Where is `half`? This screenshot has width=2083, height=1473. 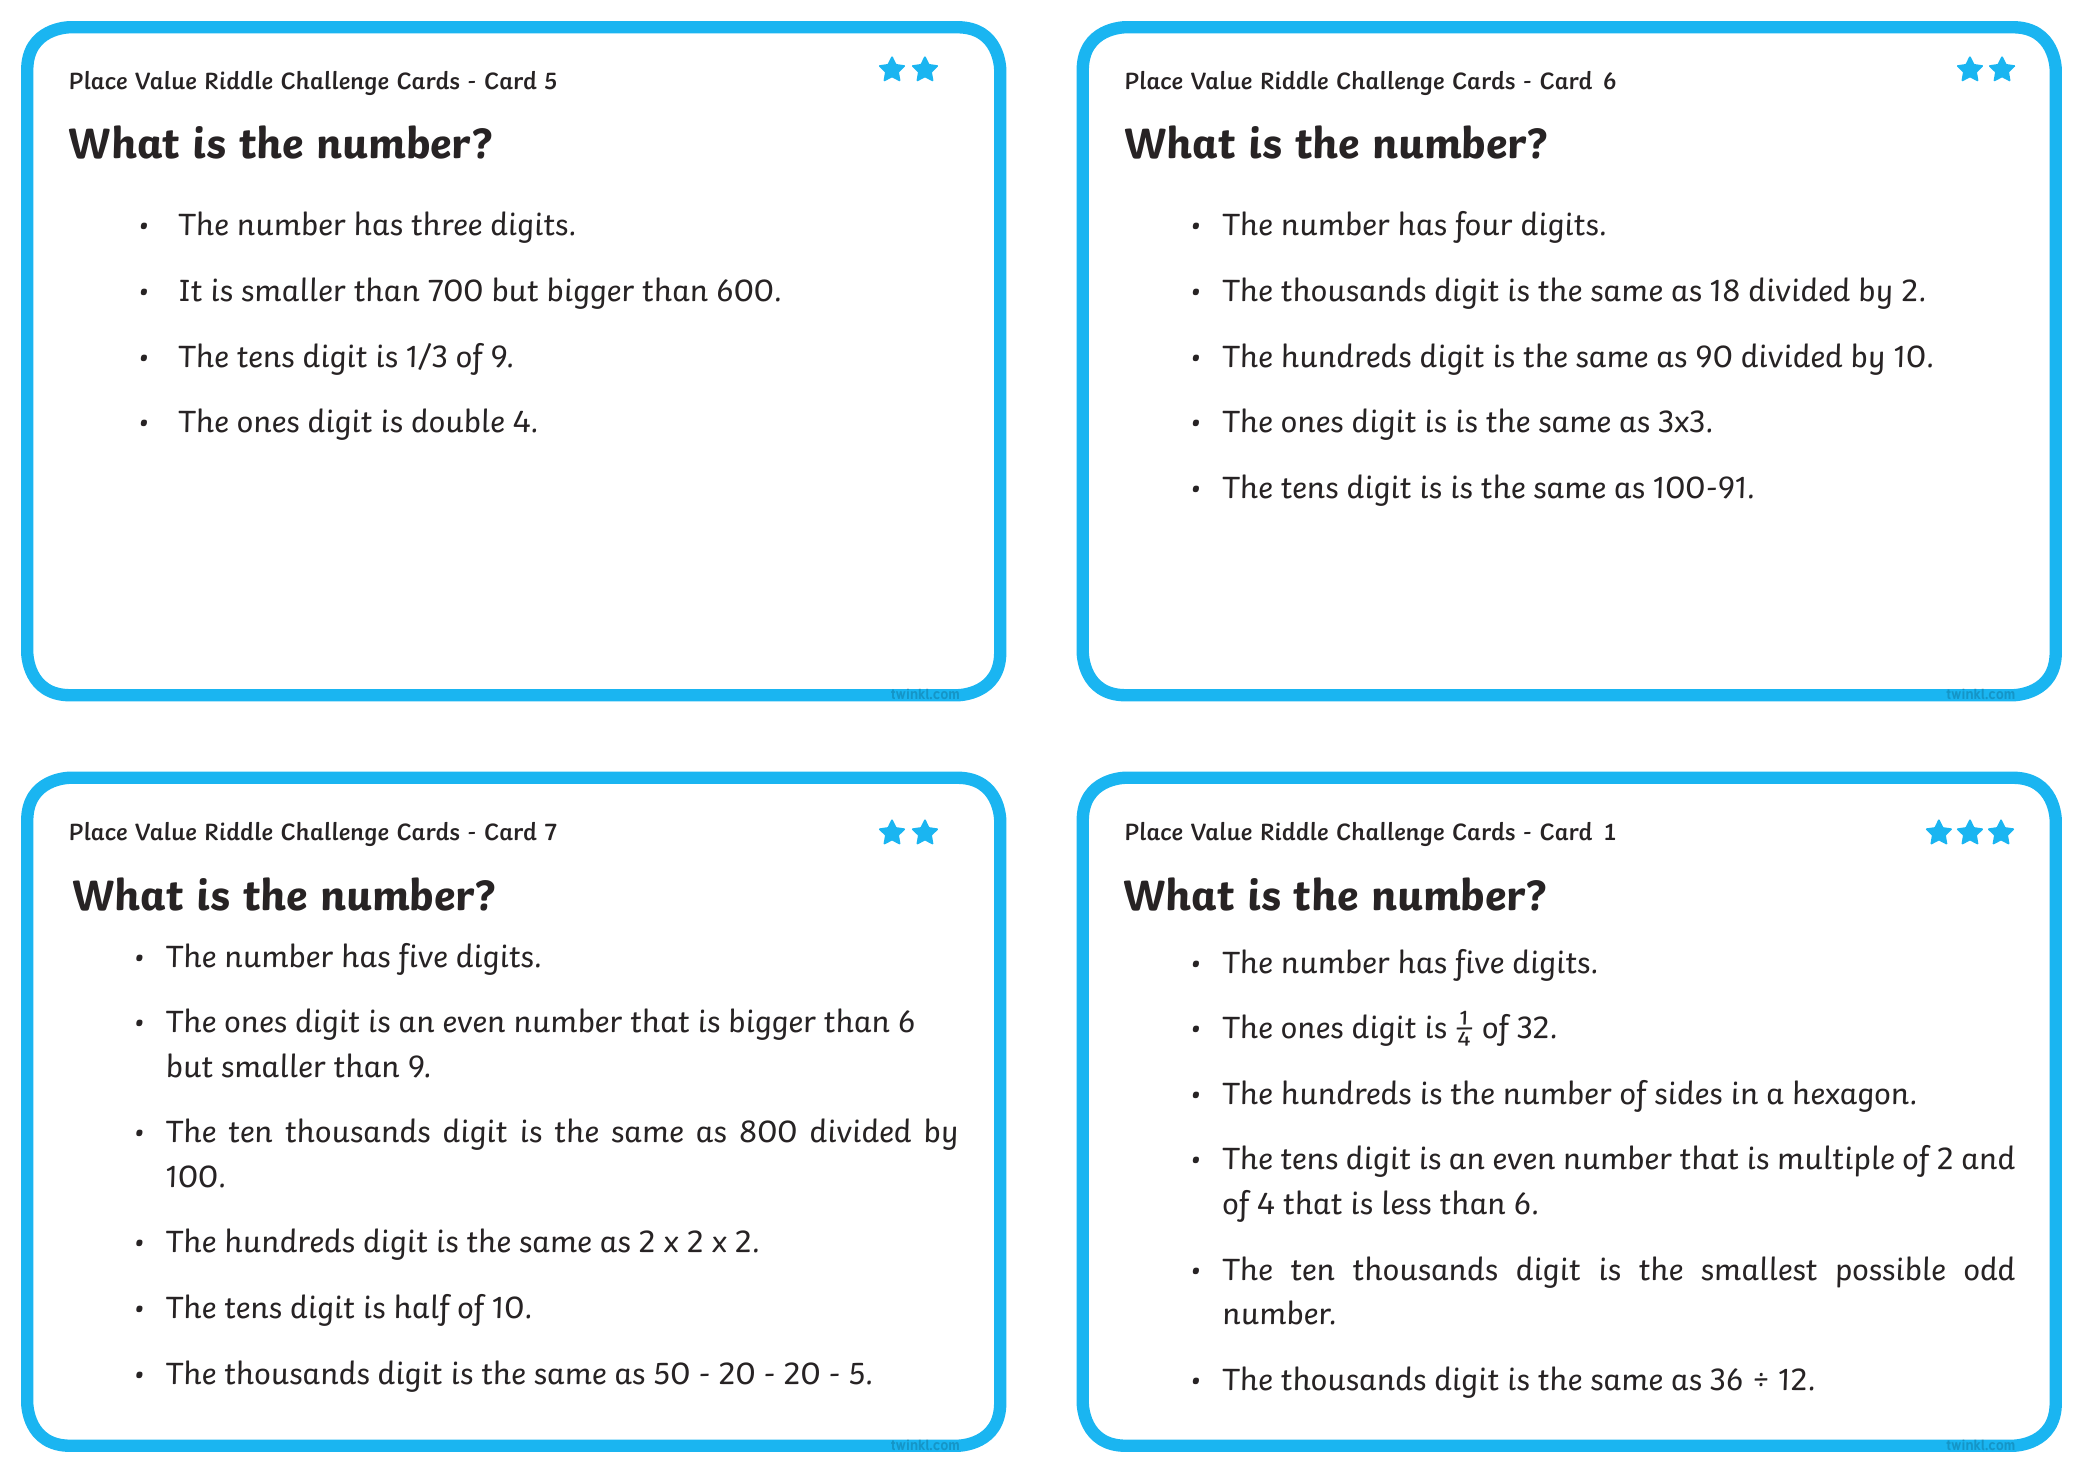
half is located at coordinates (423, 1310).
